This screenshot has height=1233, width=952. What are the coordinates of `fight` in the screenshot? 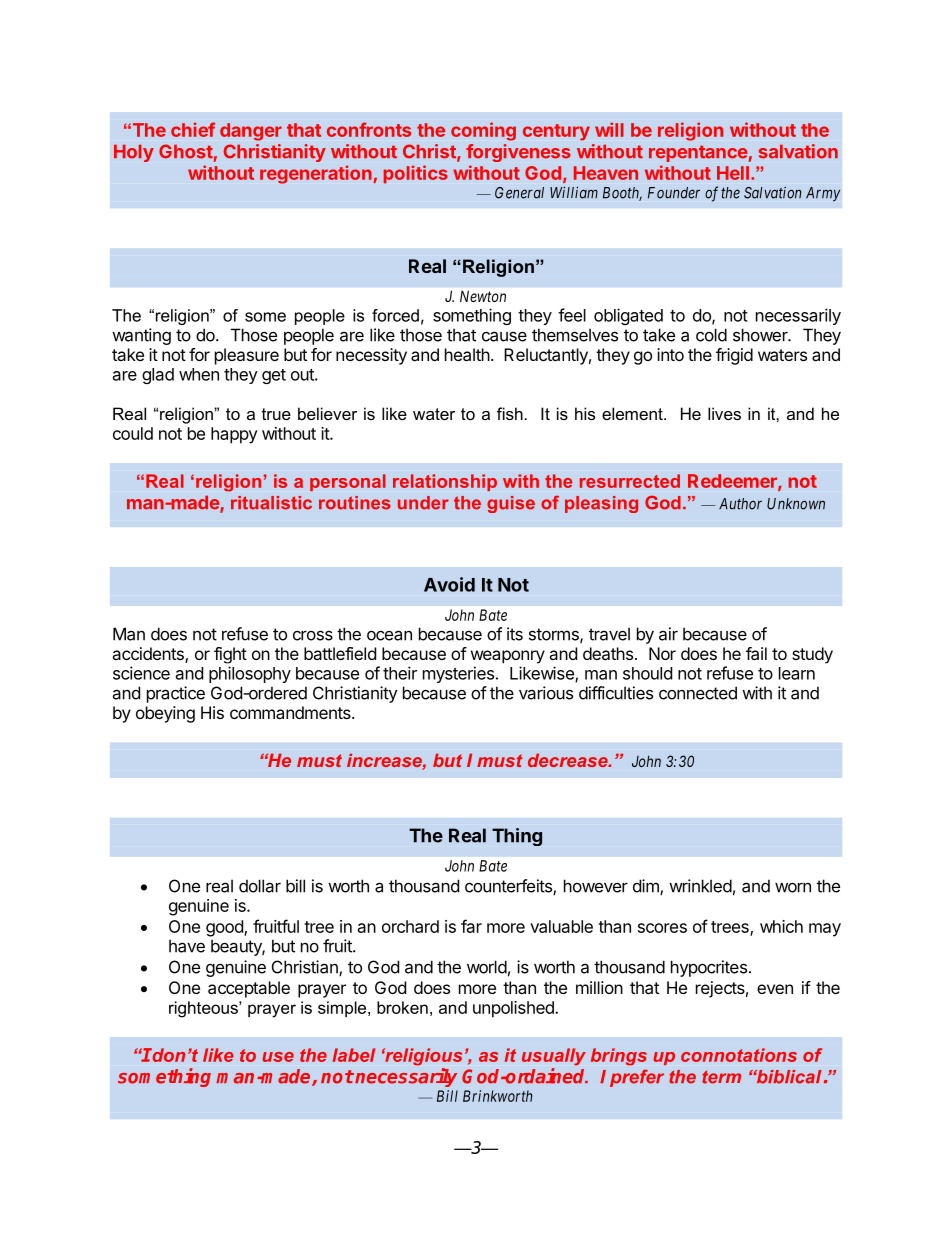 It's located at (230, 655).
